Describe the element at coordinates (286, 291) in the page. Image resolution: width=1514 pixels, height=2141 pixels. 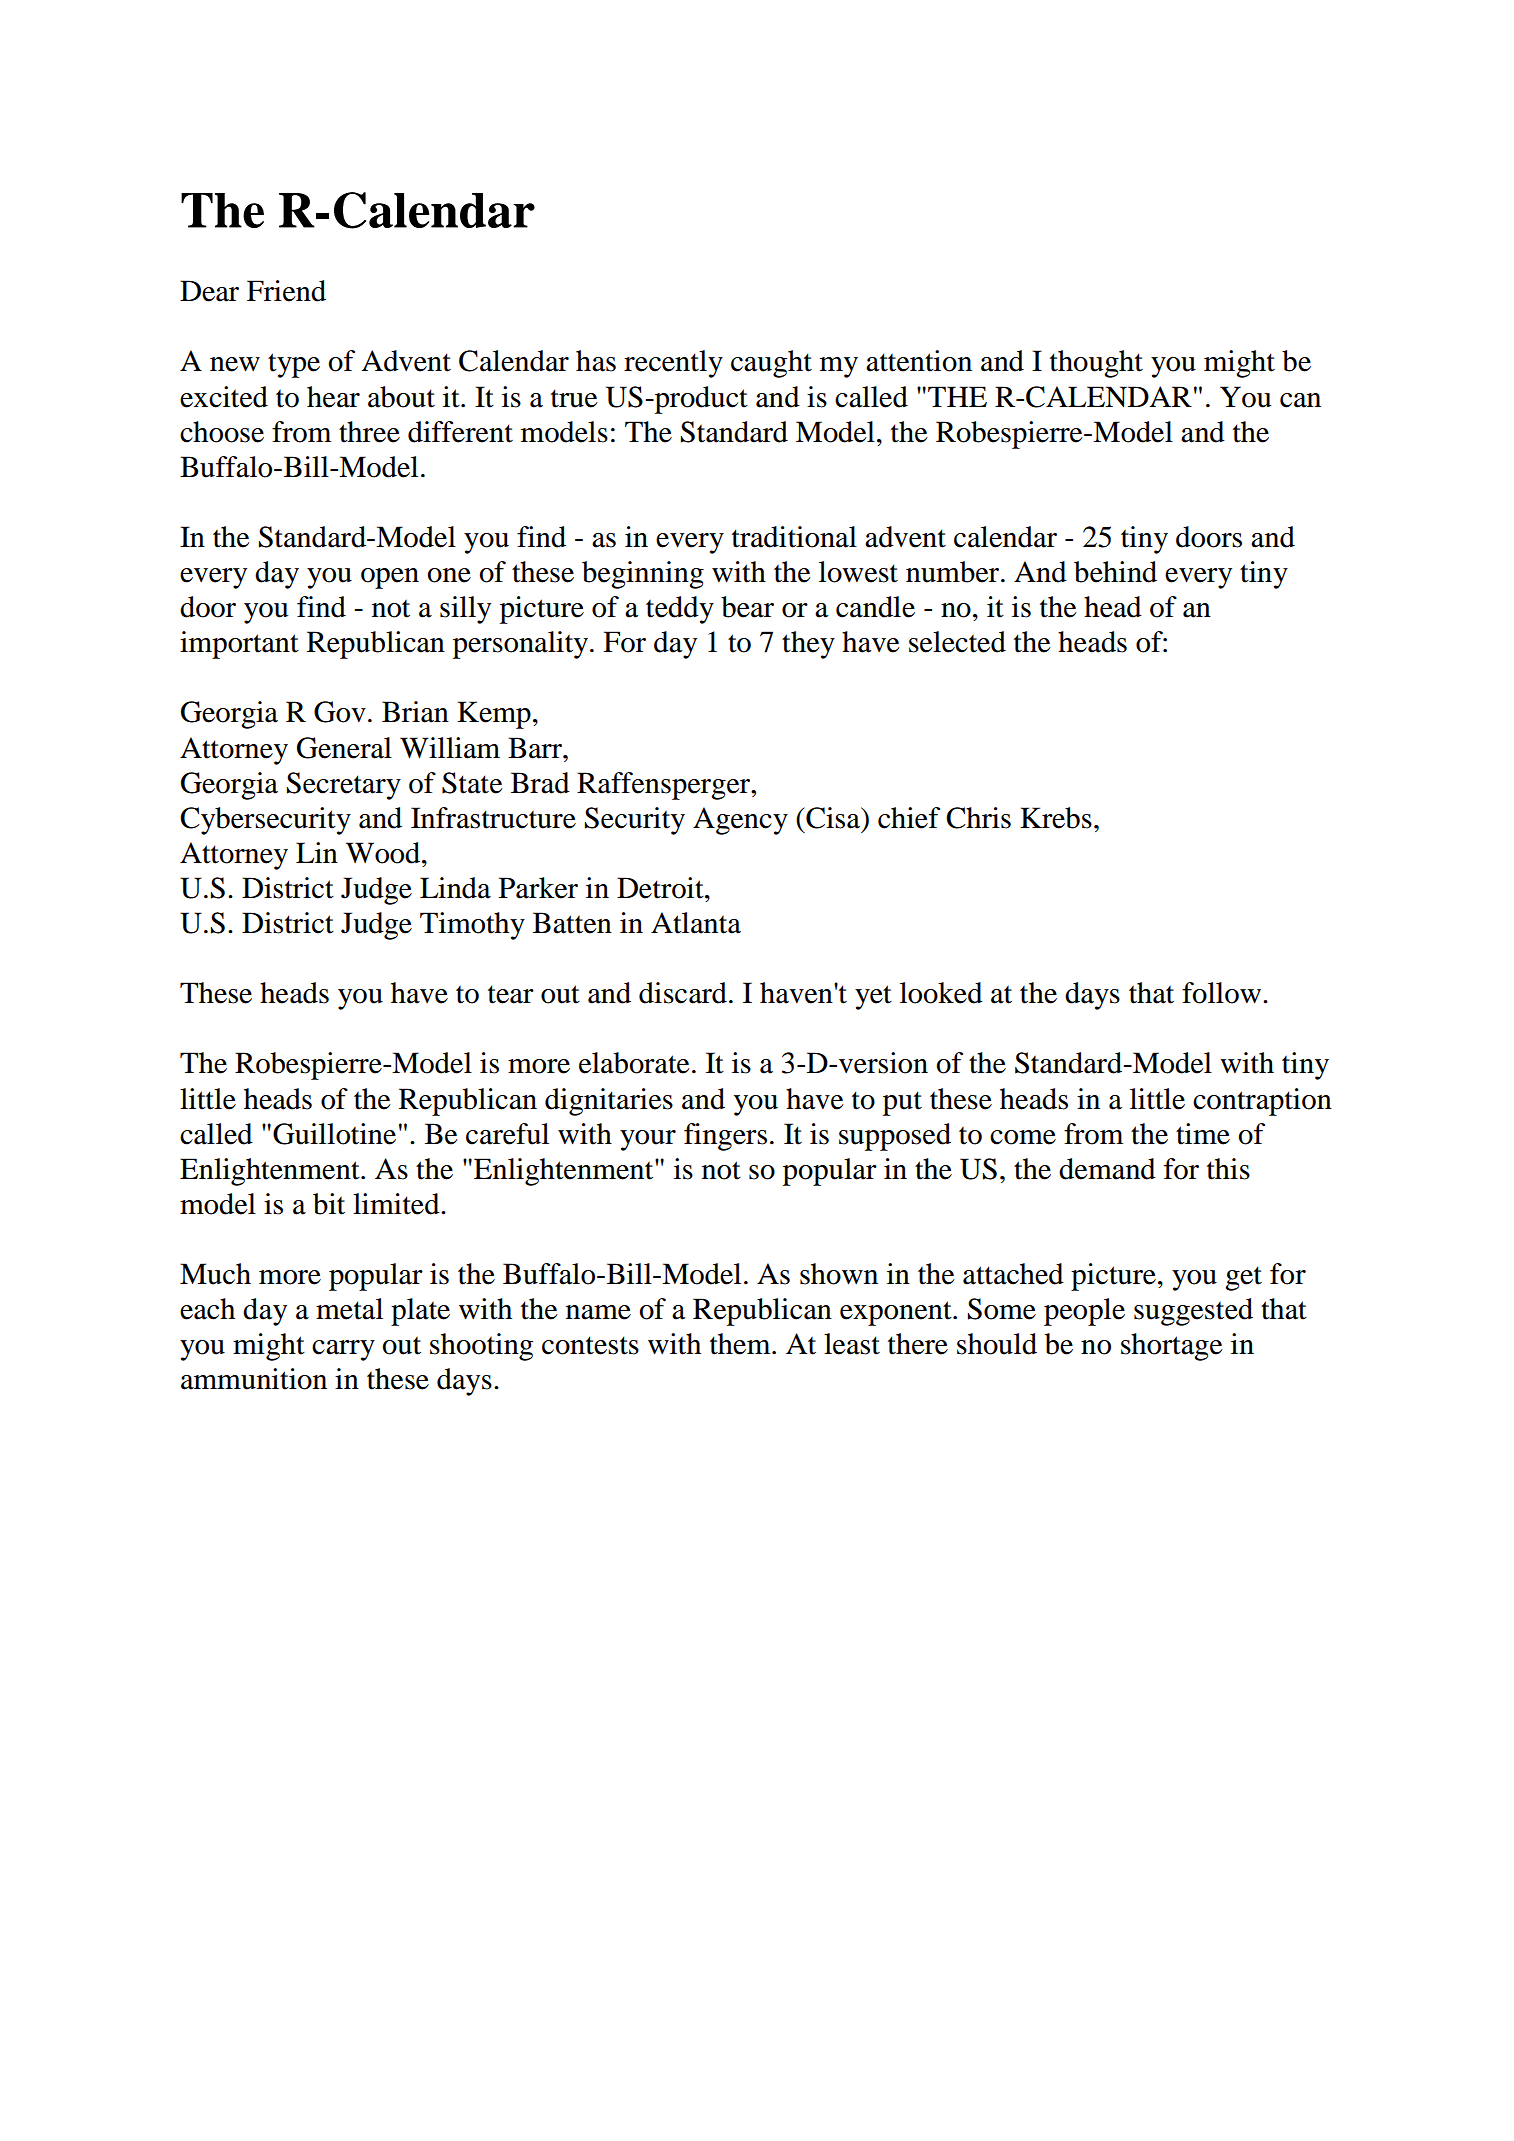
I see `Friend` at that location.
